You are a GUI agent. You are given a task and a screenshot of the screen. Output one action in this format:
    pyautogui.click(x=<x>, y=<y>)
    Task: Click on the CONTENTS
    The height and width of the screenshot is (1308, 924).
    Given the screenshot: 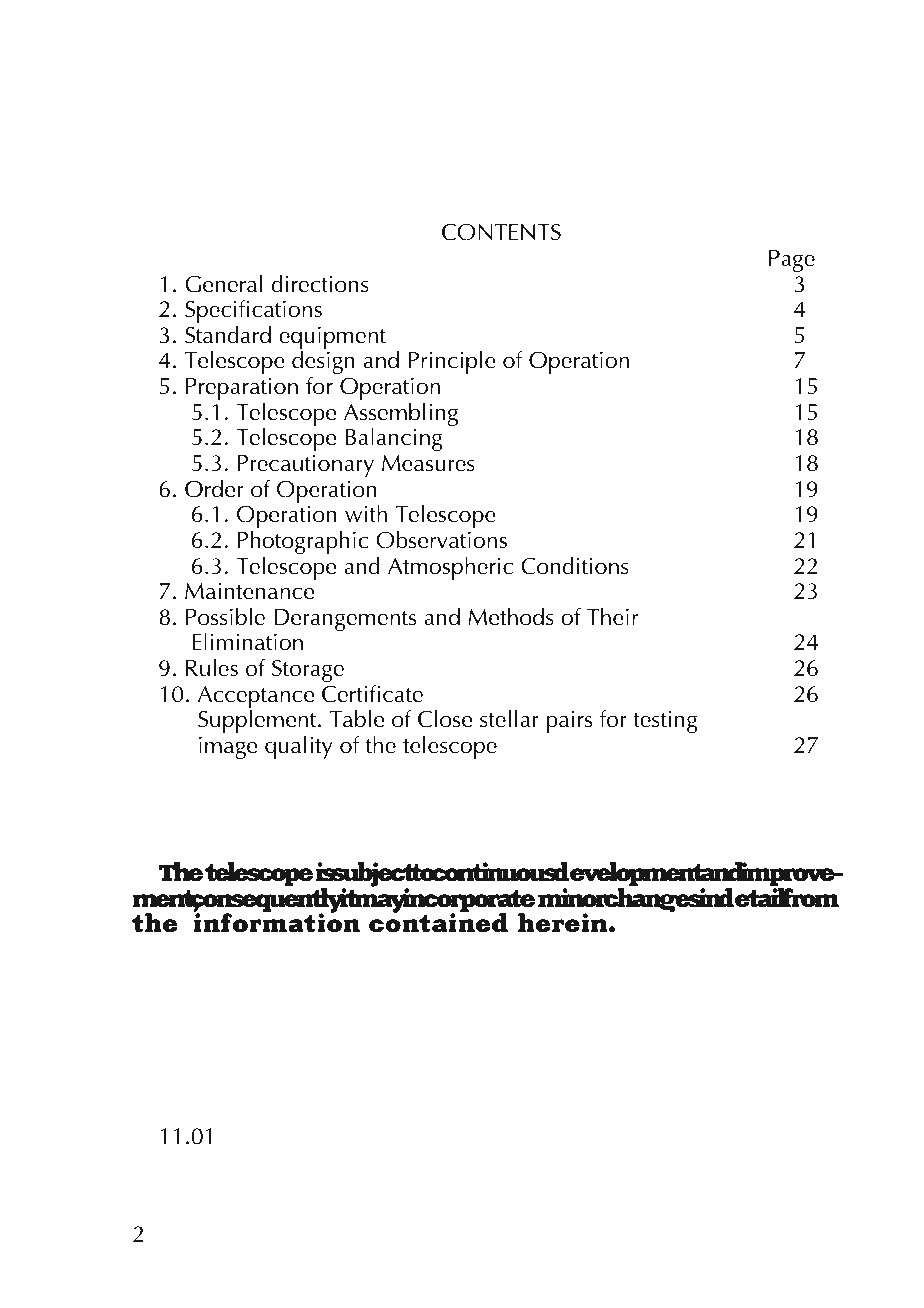 What is the action you would take?
    pyautogui.click(x=501, y=232)
